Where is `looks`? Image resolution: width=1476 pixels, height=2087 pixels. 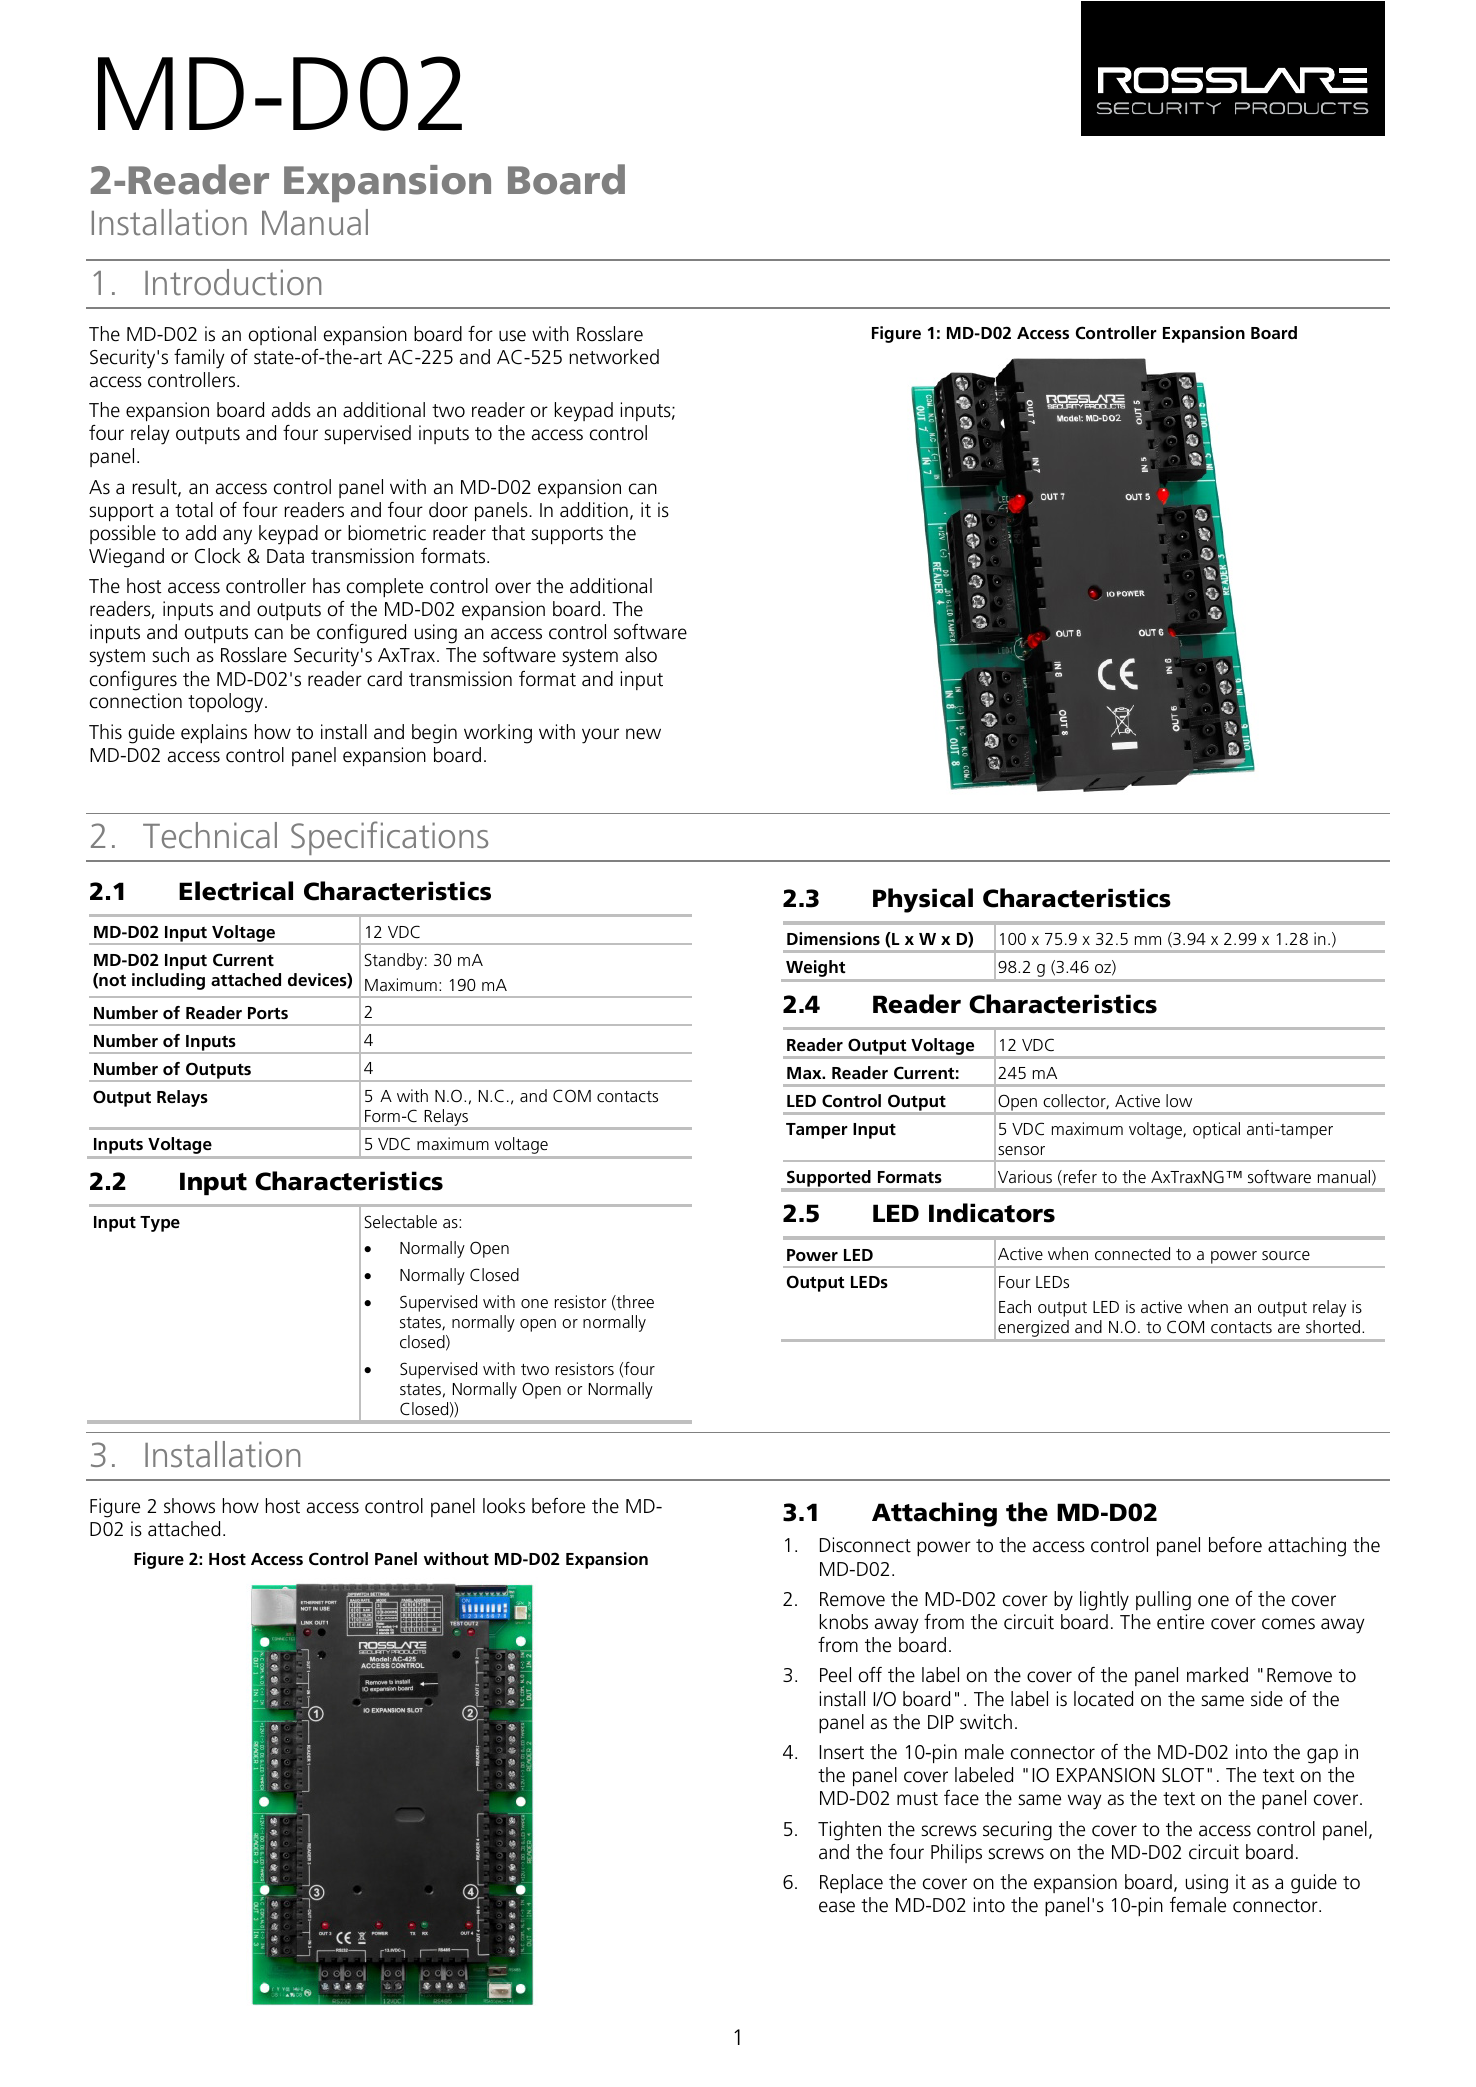 looks is located at coordinates (504, 1506).
